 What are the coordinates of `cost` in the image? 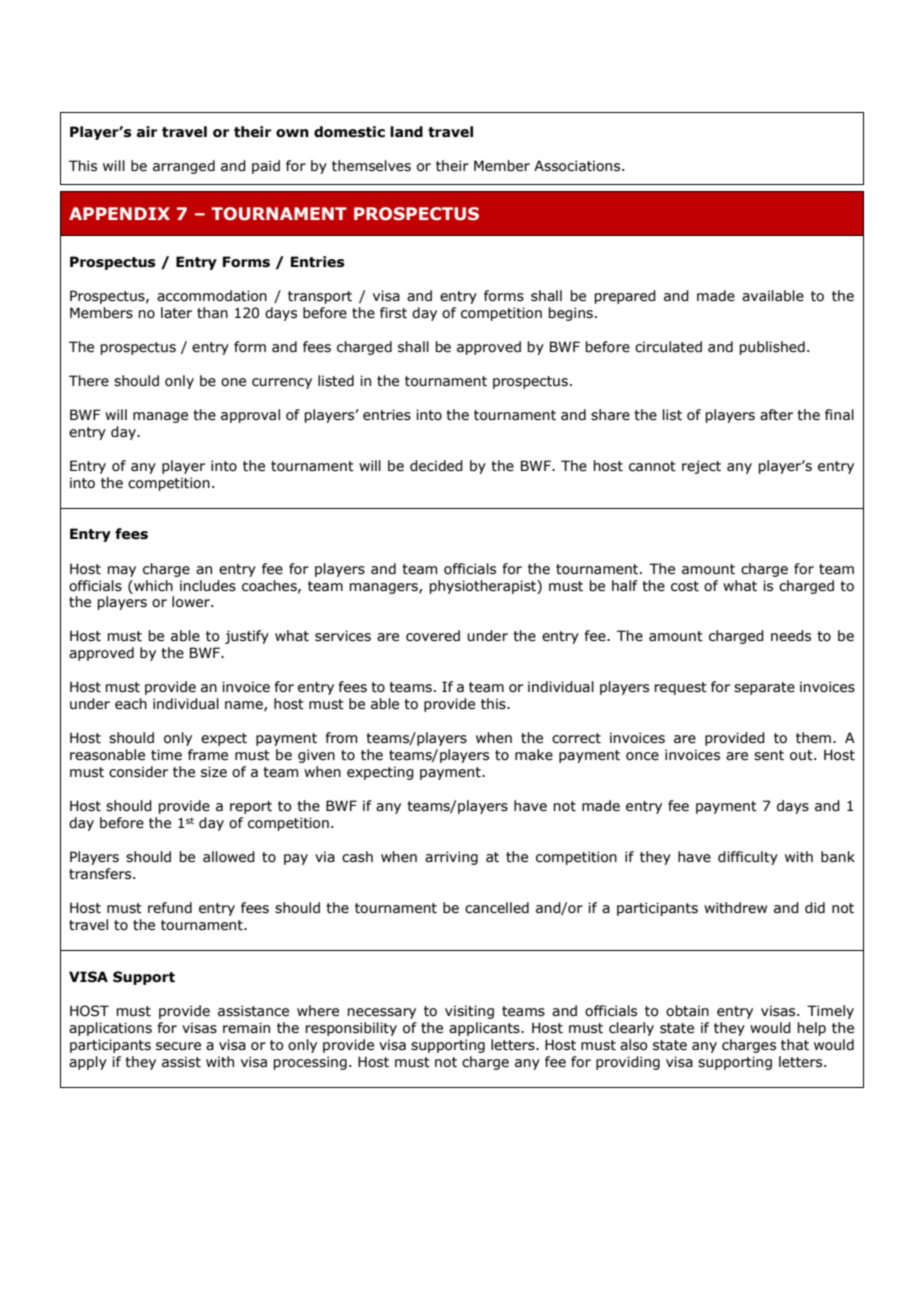 It's located at (685, 586).
